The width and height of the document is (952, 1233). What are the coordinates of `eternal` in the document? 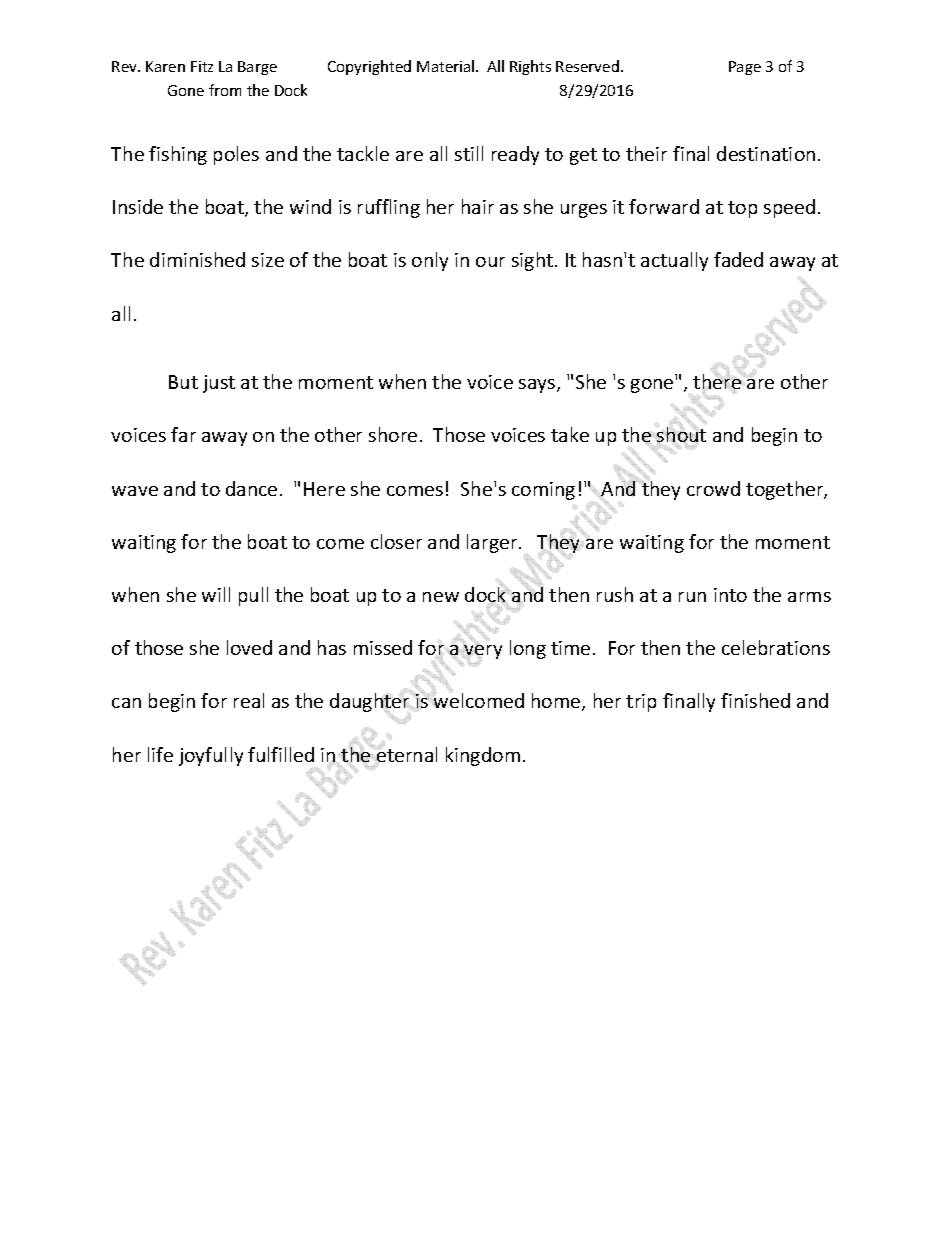 It's located at (406, 754).
